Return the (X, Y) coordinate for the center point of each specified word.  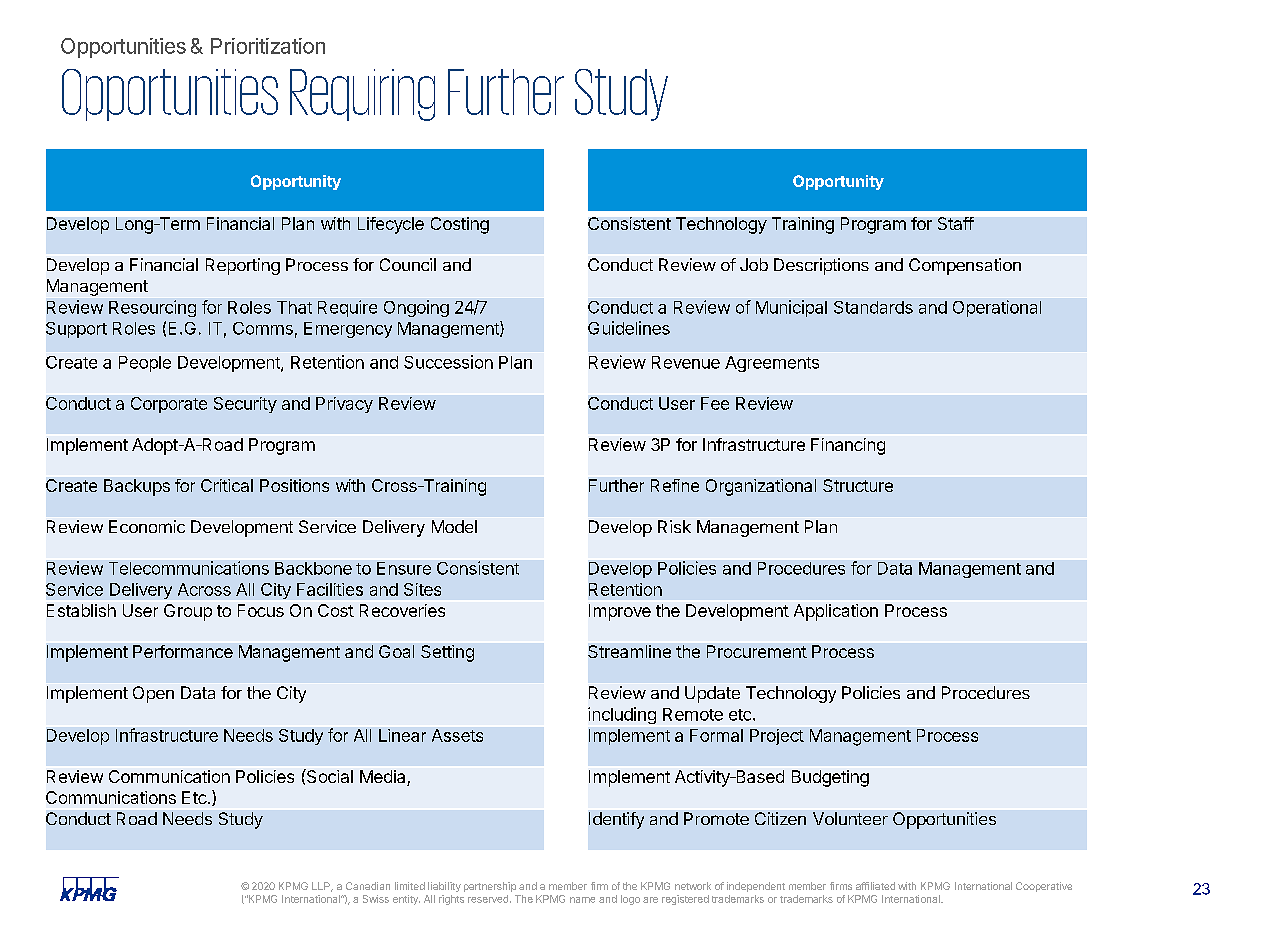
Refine (675, 485)
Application (836, 612)
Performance (183, 651)
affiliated (875, 886)
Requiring (362, 95)
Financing (848, 446)
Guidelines (629, 328)
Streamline (629, 651)
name (582, 900)
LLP (322, 887)
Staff (956, 223)
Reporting (243, 266)
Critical (227, 485)
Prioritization (268, 46)
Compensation (965, 266)
